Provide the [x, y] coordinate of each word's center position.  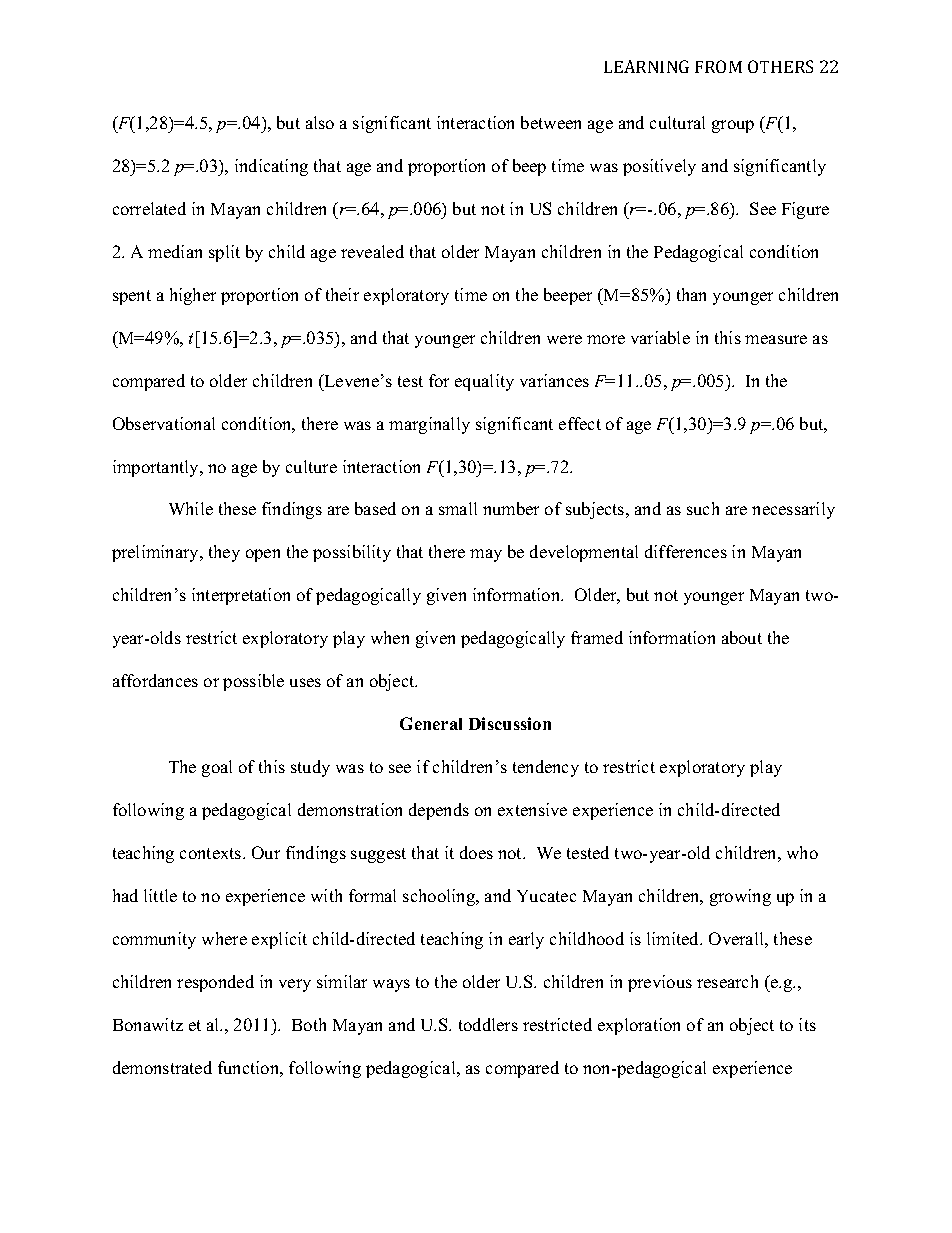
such [703, 508]
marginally [429, 425]
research [727, 981]
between [551, 122]
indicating [271, 167]
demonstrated [162, 1067]
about [742, 637]
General [431, 723]
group [733, 126]
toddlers [488, 1024]
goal [217, 768]
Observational [164, 423]
